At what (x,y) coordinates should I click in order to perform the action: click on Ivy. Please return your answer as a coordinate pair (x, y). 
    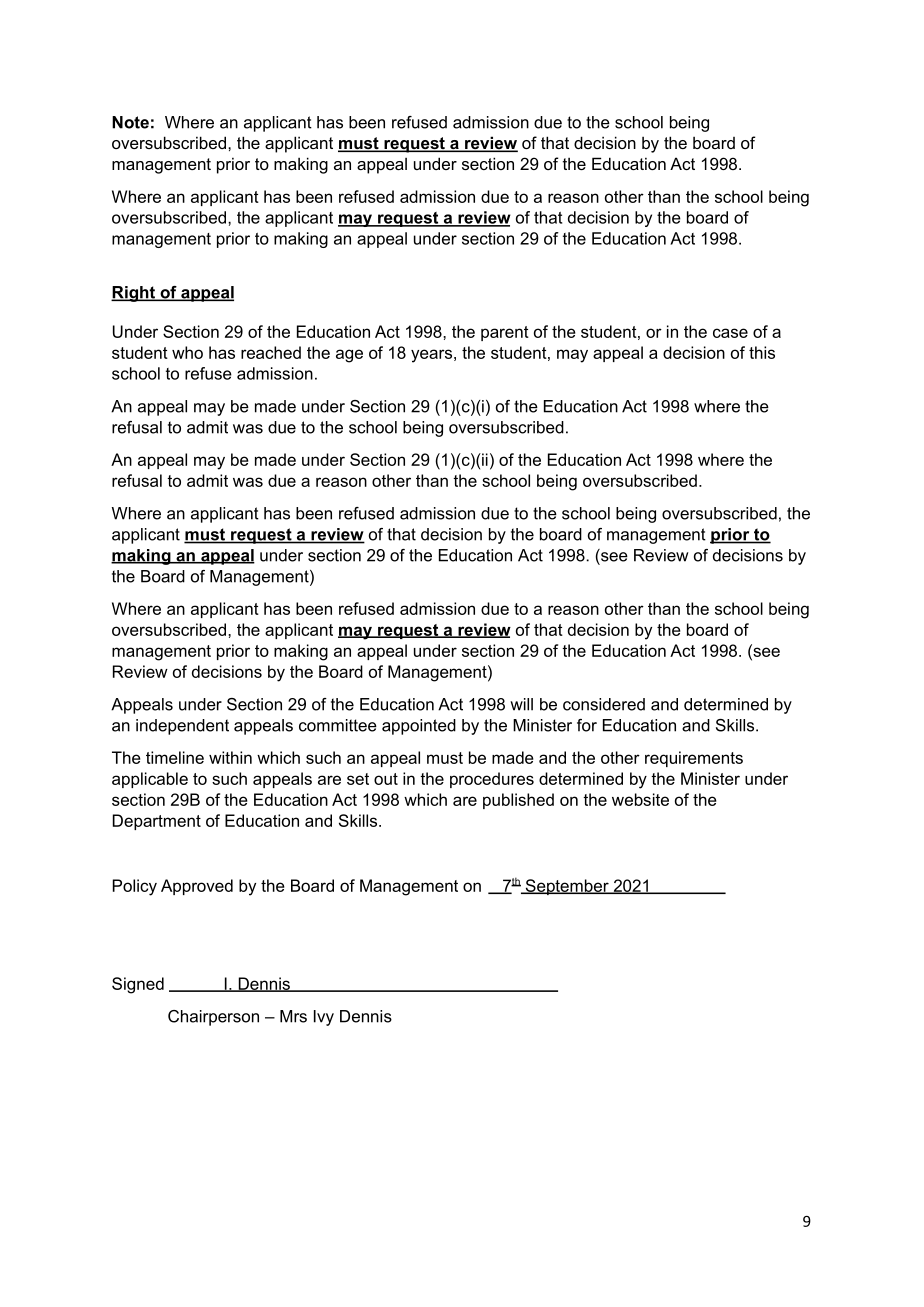
    Looking at the image, I should click on (324, 1018).
